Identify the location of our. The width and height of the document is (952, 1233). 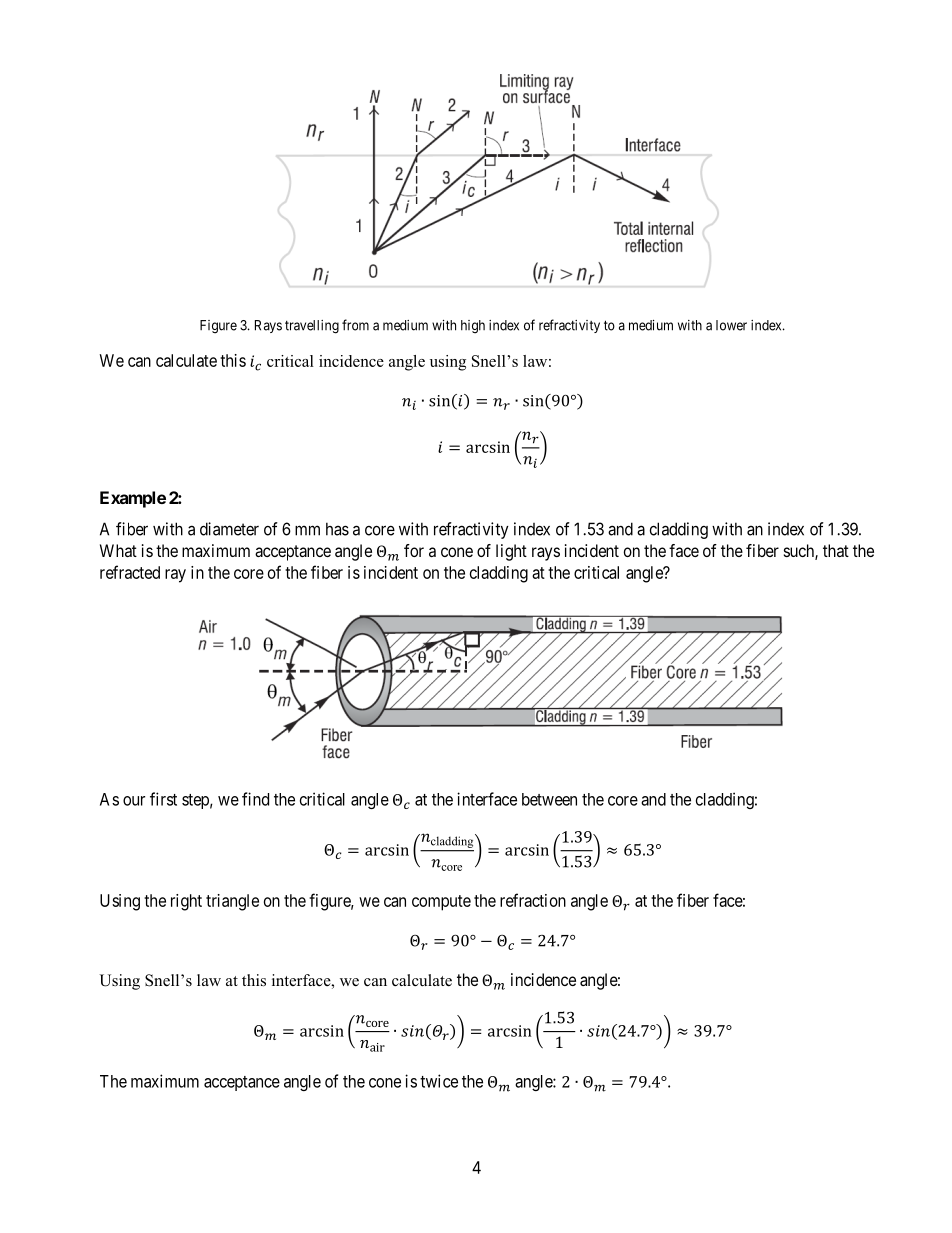
(134, 801).
